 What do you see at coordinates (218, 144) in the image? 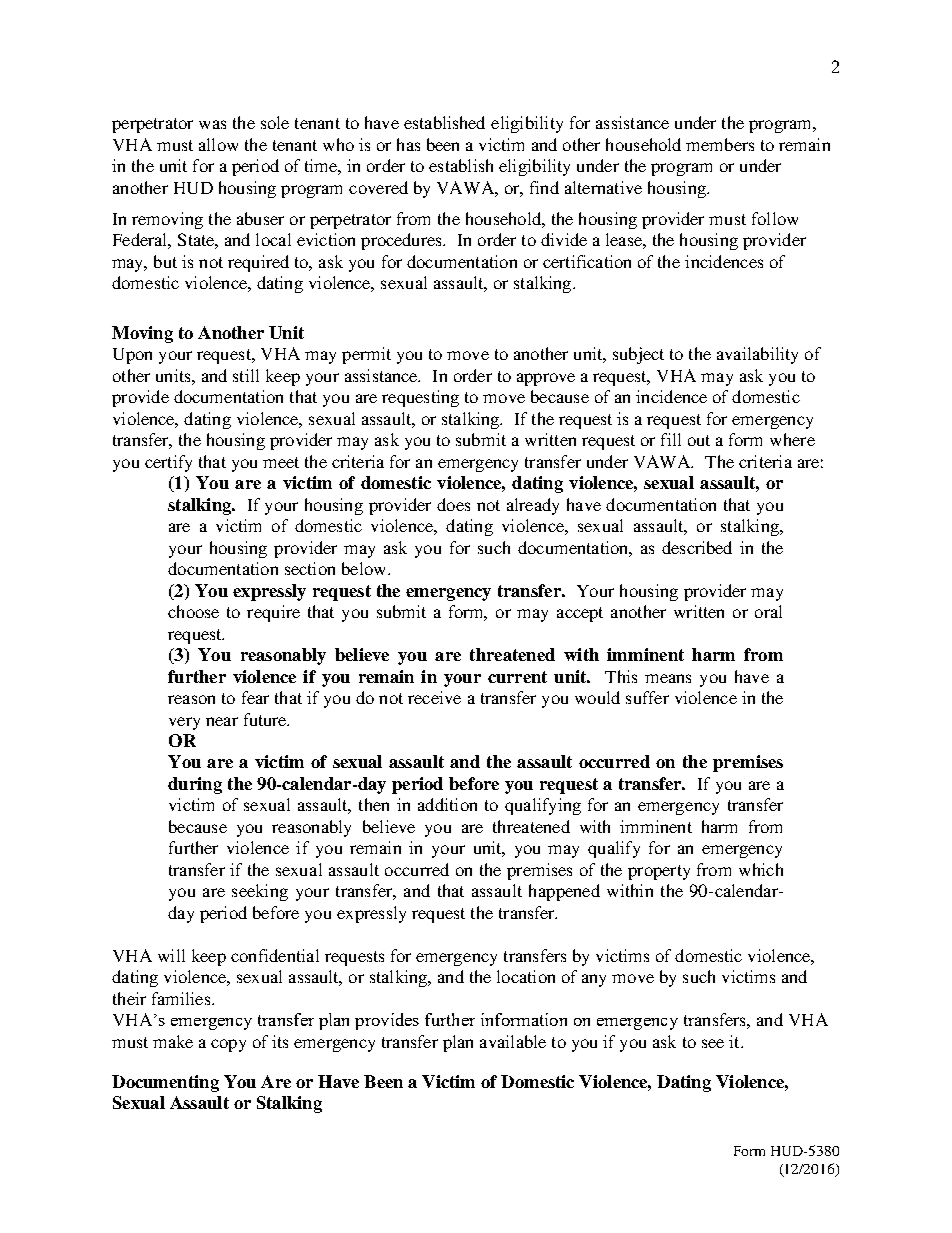
I see `allow` at bounding box center [218, 144].
